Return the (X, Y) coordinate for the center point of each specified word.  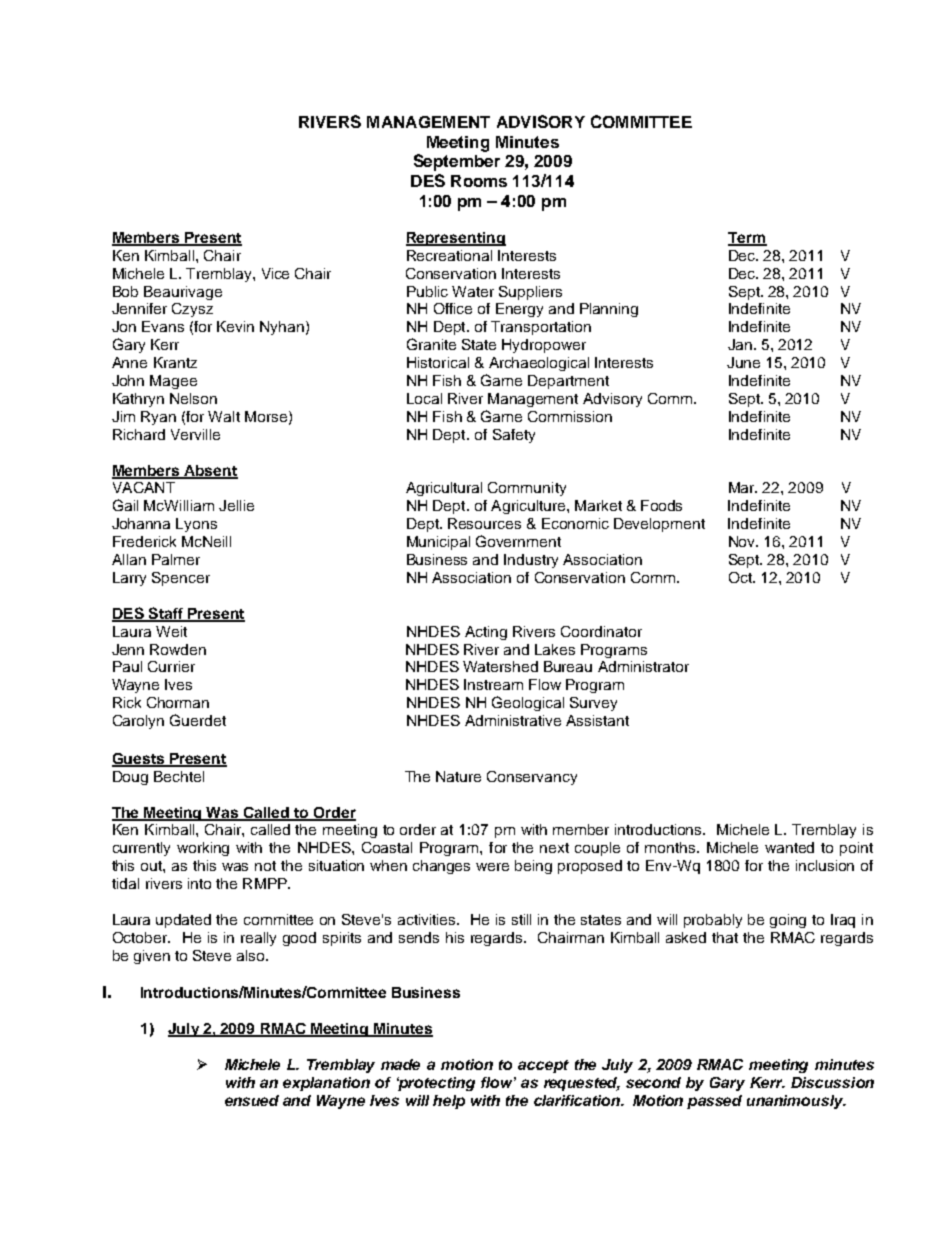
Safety (514, 436)
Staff (165, 614)
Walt (224, 416)
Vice (275, 273)
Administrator (643, 666)
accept (543, 1066)
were (492, 867)
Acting (486, 633)
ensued (252, 1100)
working (203, 849)
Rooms (479, 181)
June (743, 362)
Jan (740, 344)
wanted (789, 847)
